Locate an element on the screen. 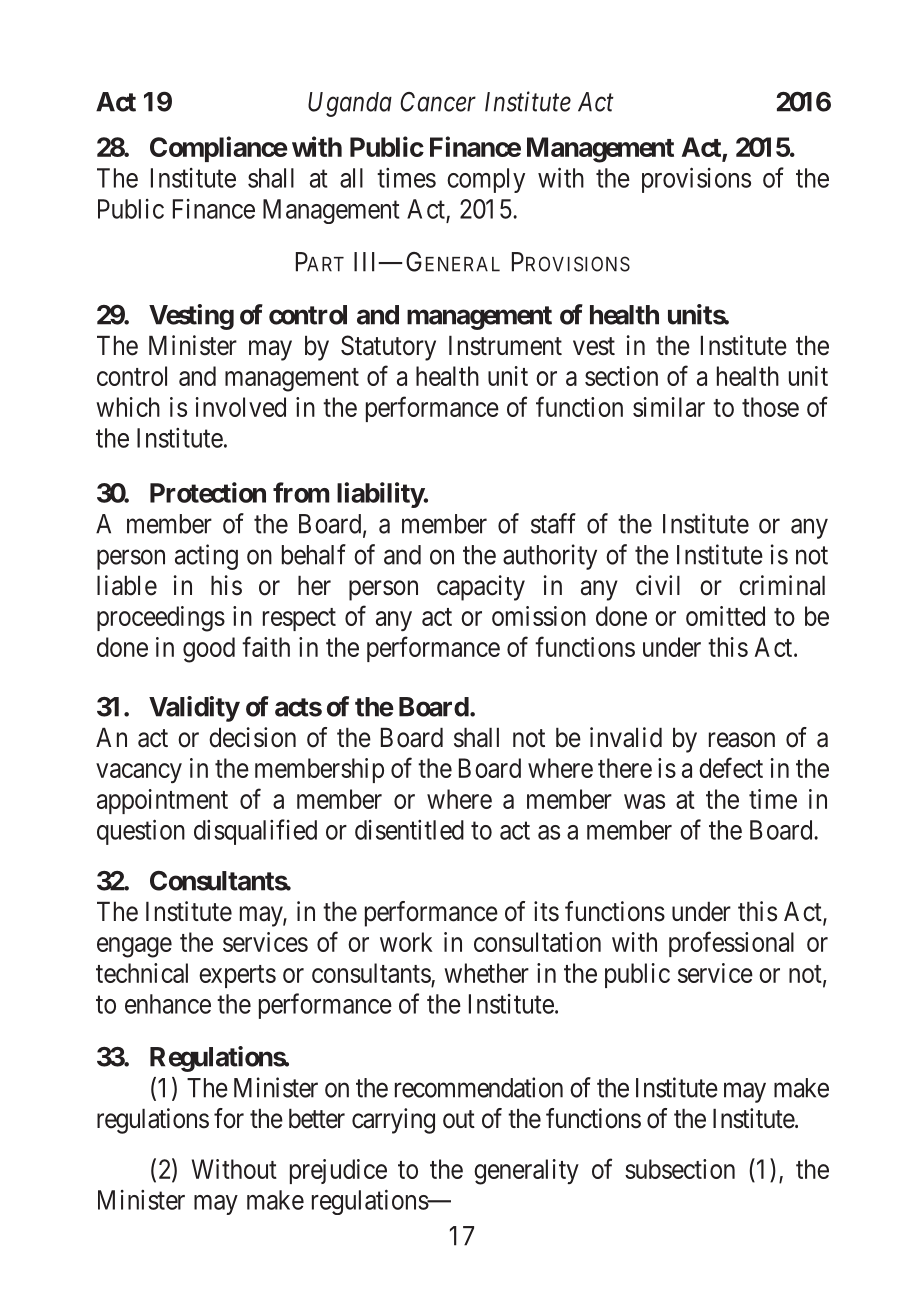 The width and height of the screenshot is (924, 1311). similar is located at coordinates (669, 407).
